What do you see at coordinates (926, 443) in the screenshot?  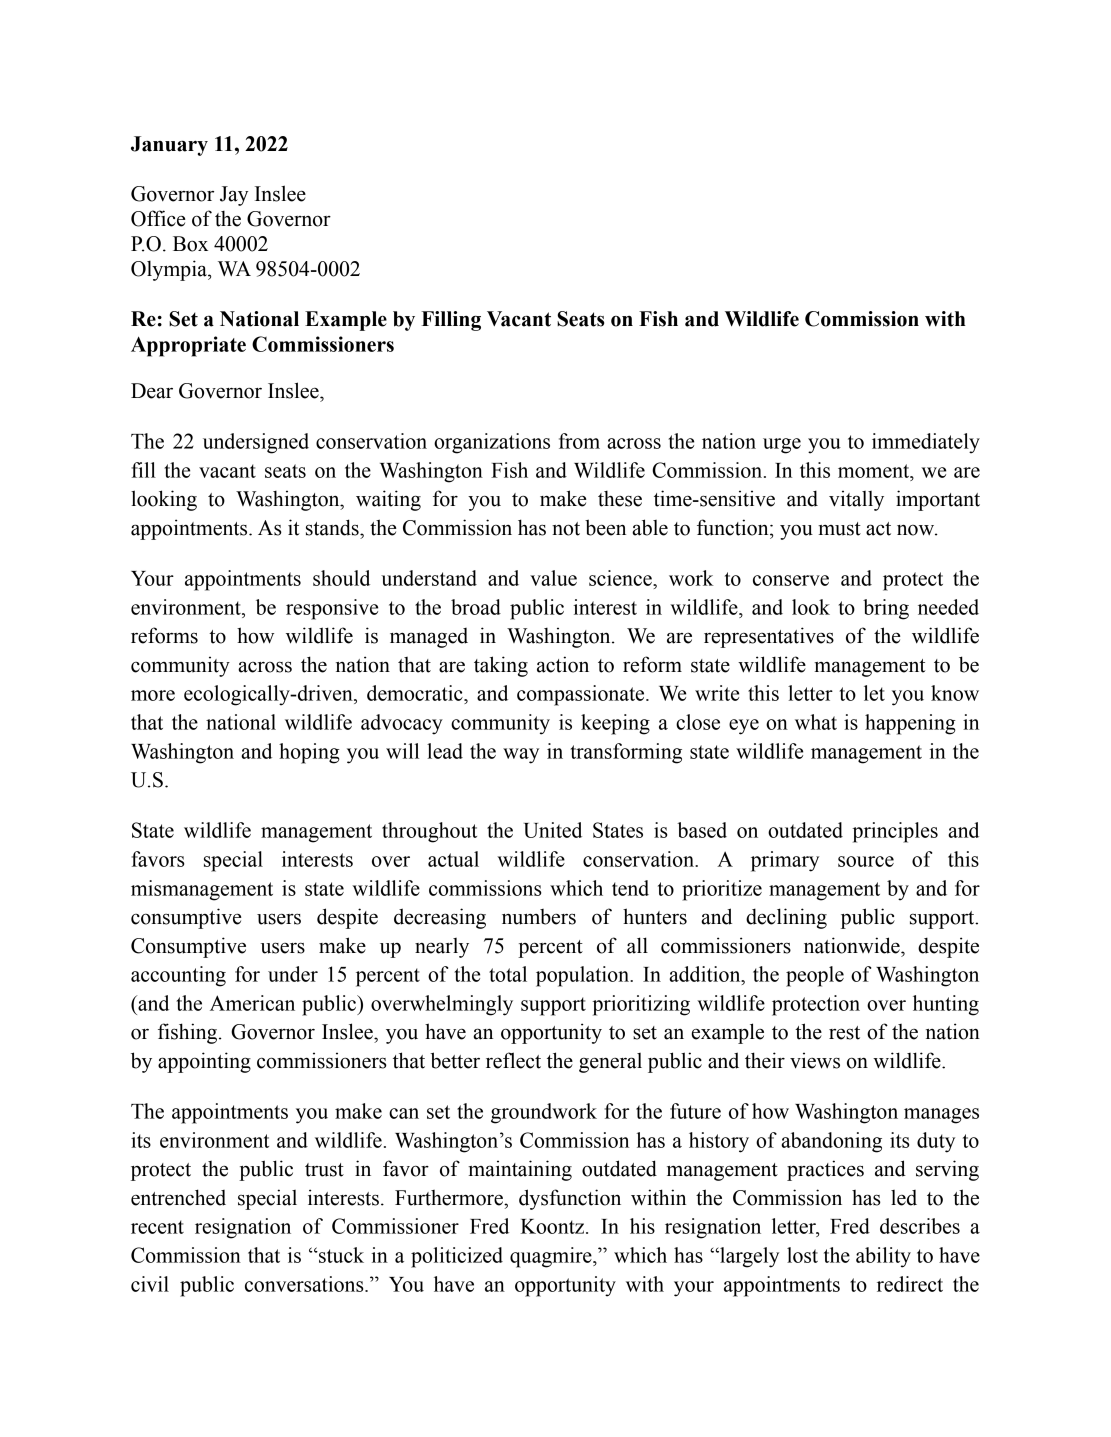 I see `immediately` at bounding box center [926, 443].
